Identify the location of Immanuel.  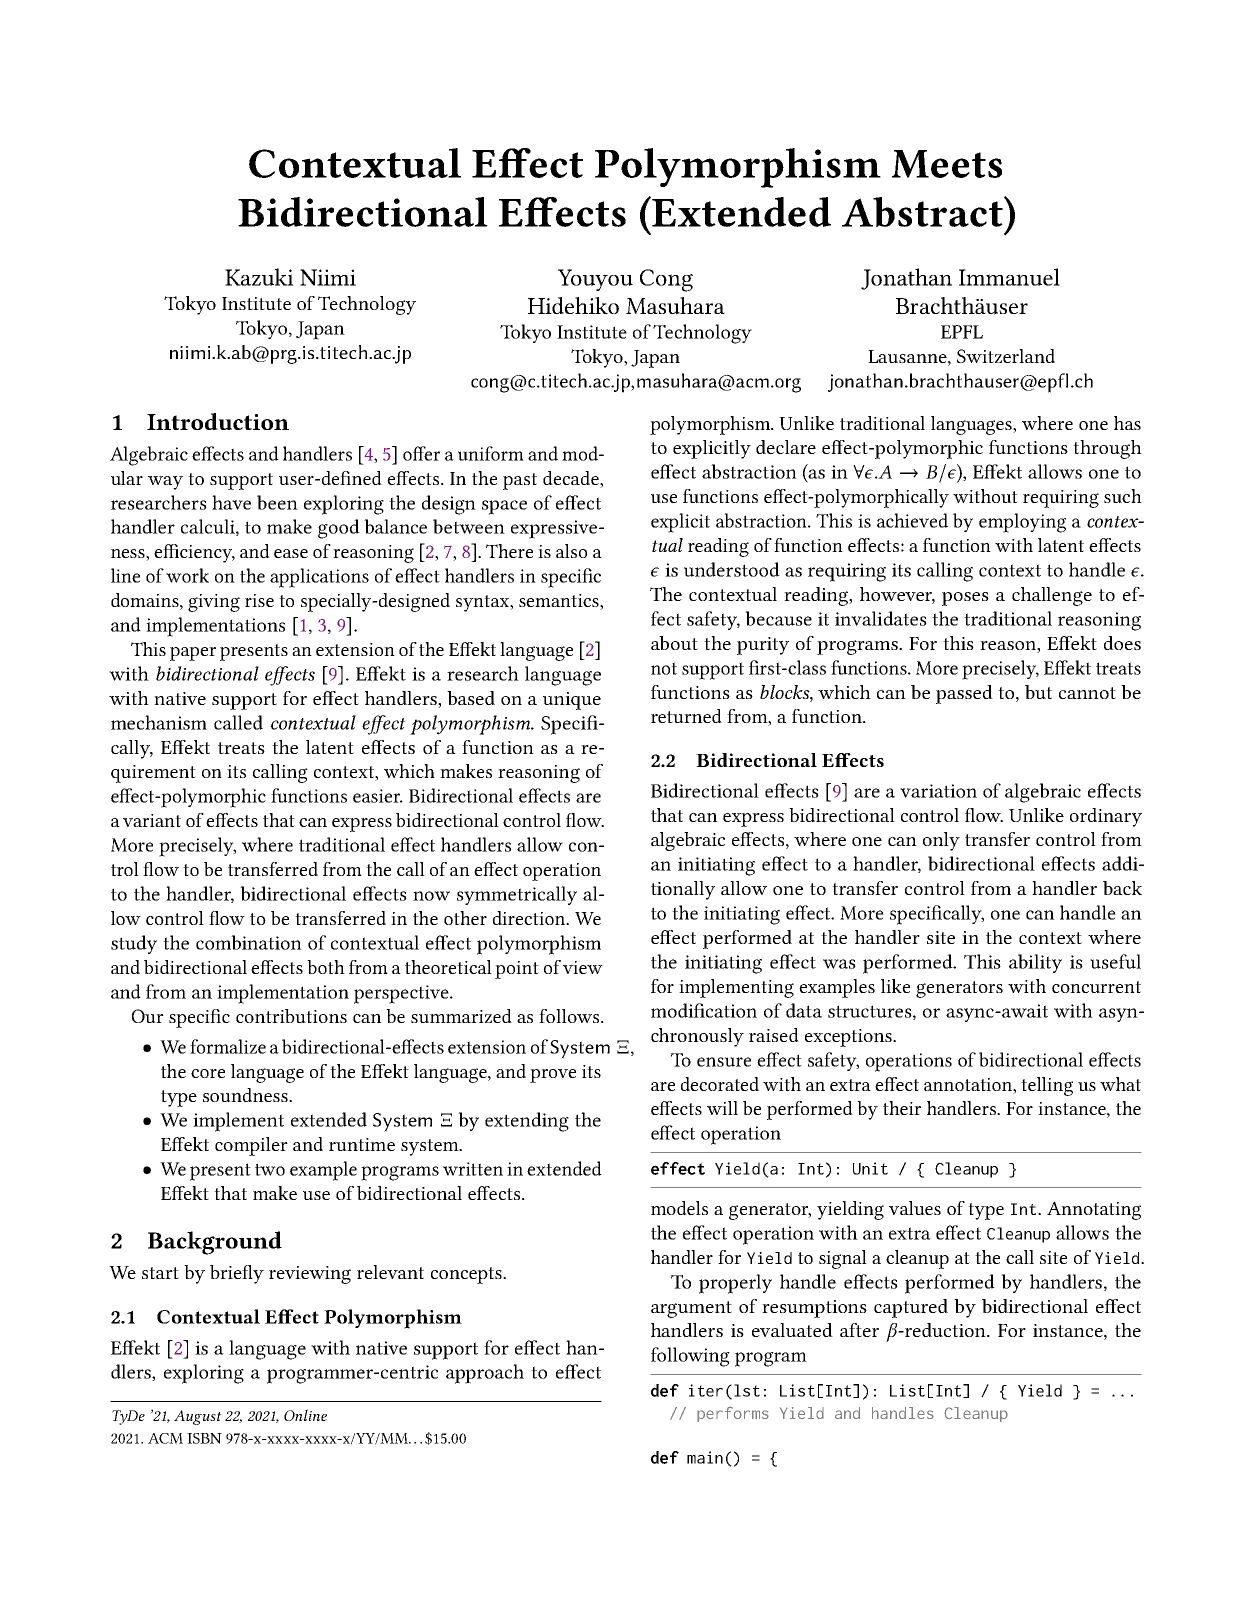
(1009, 277).
